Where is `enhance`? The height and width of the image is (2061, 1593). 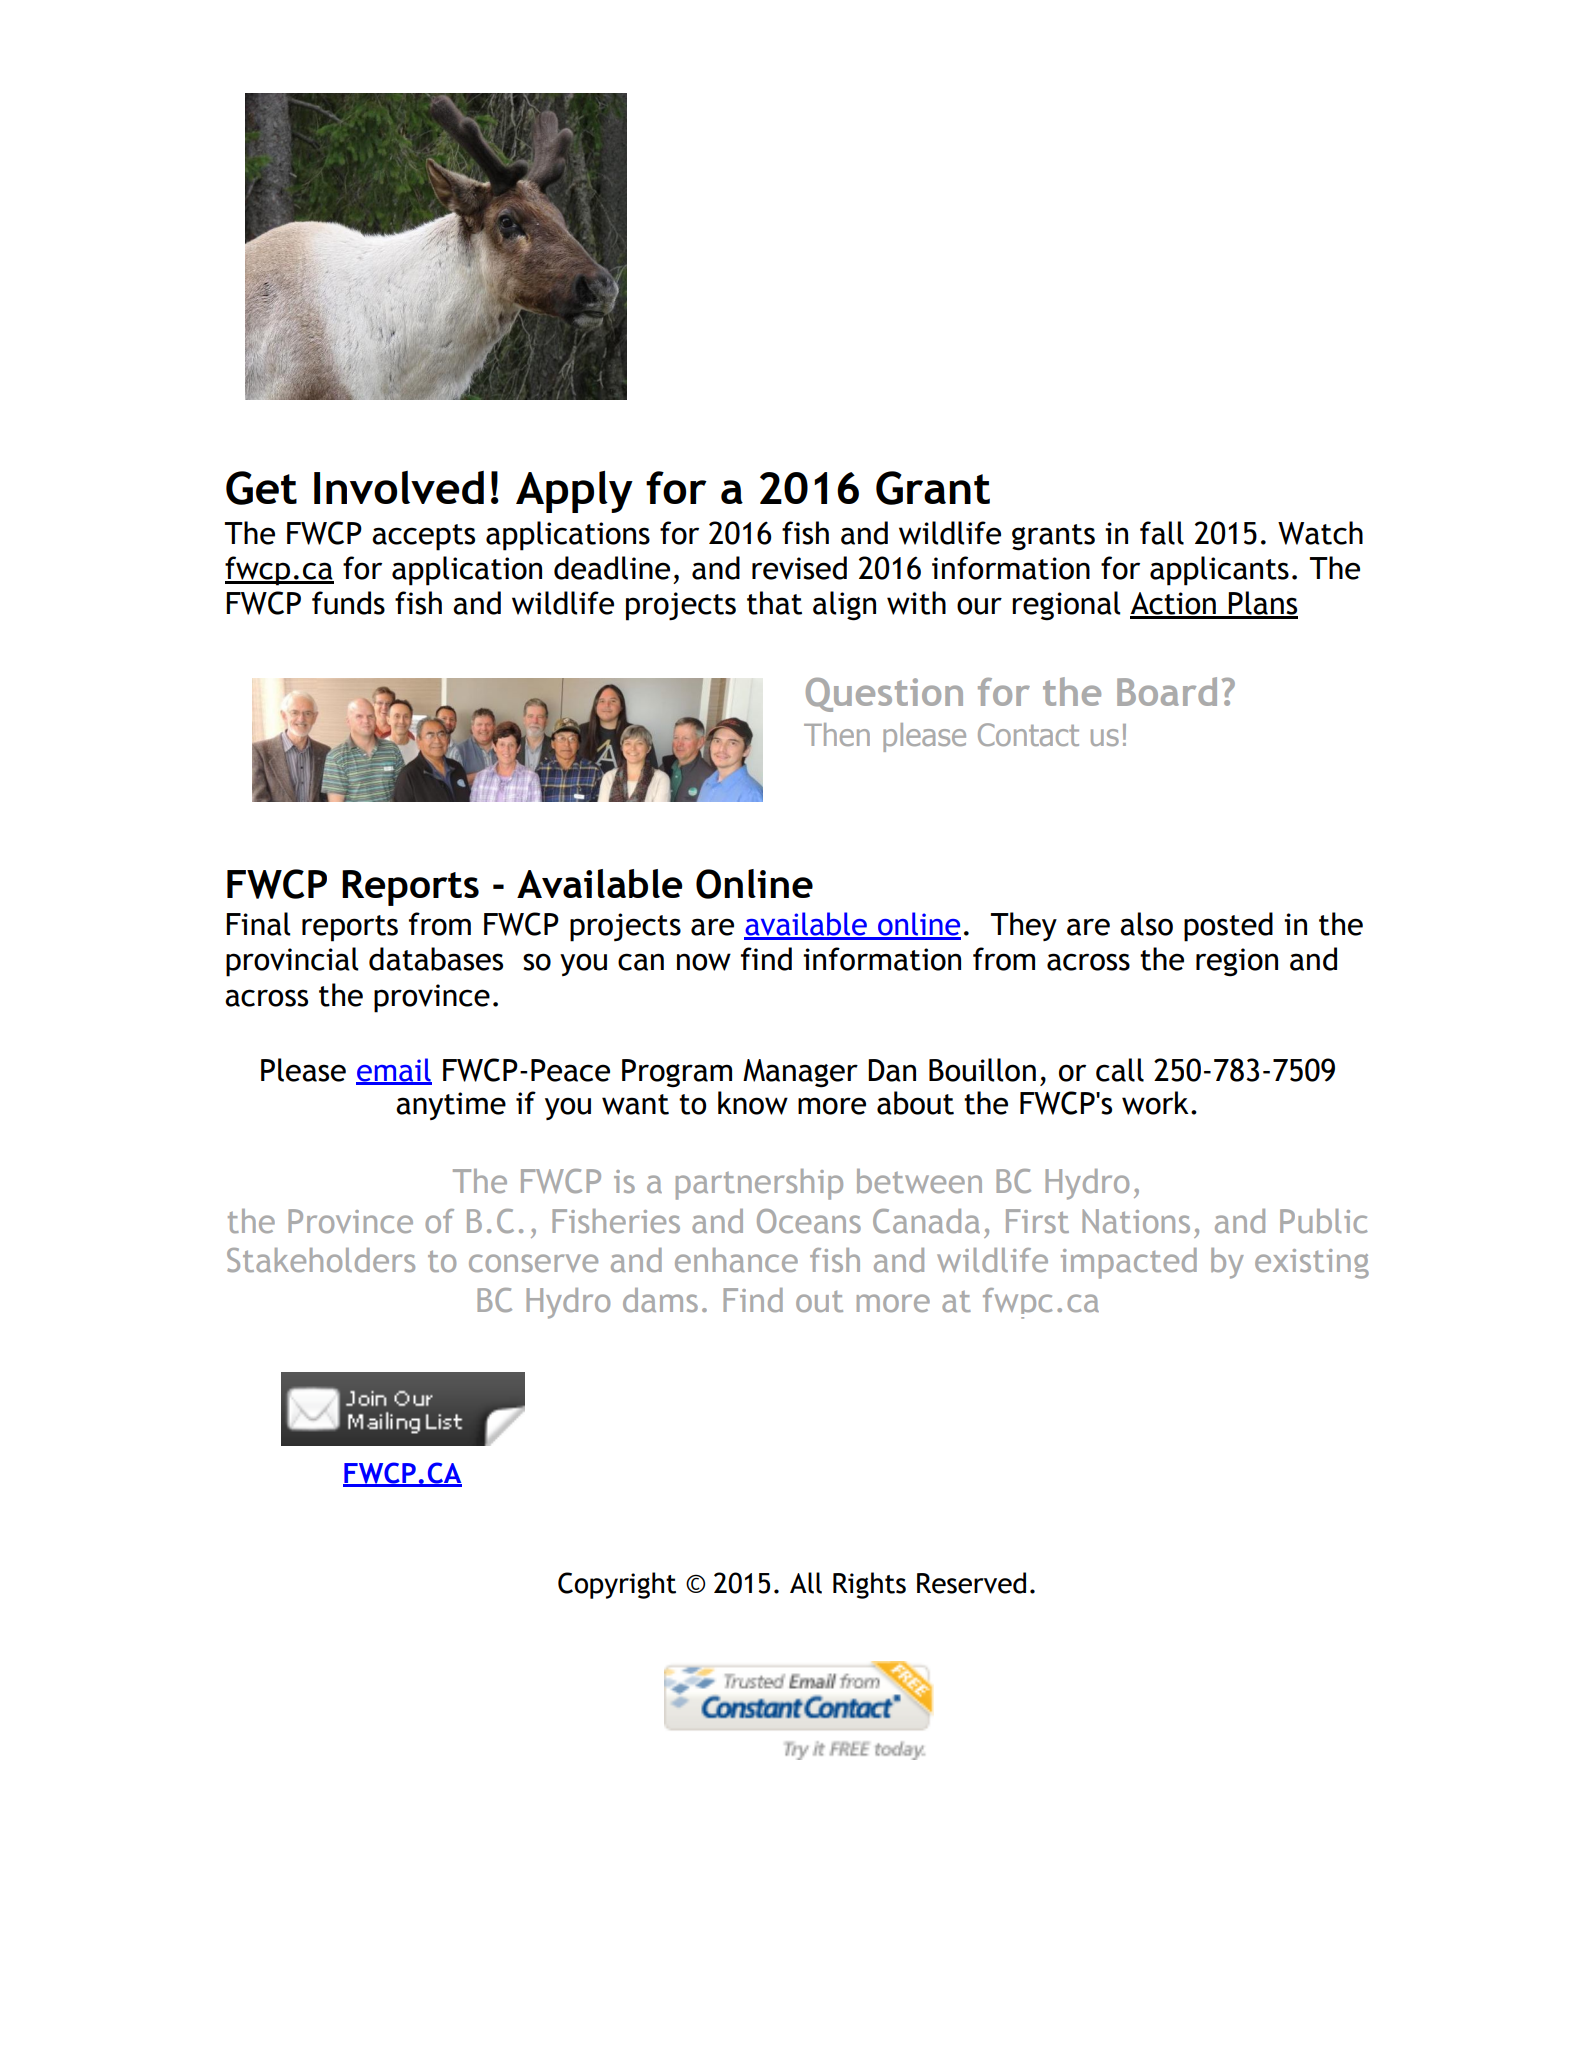 enhance is located at coordinates (736, 1260).
